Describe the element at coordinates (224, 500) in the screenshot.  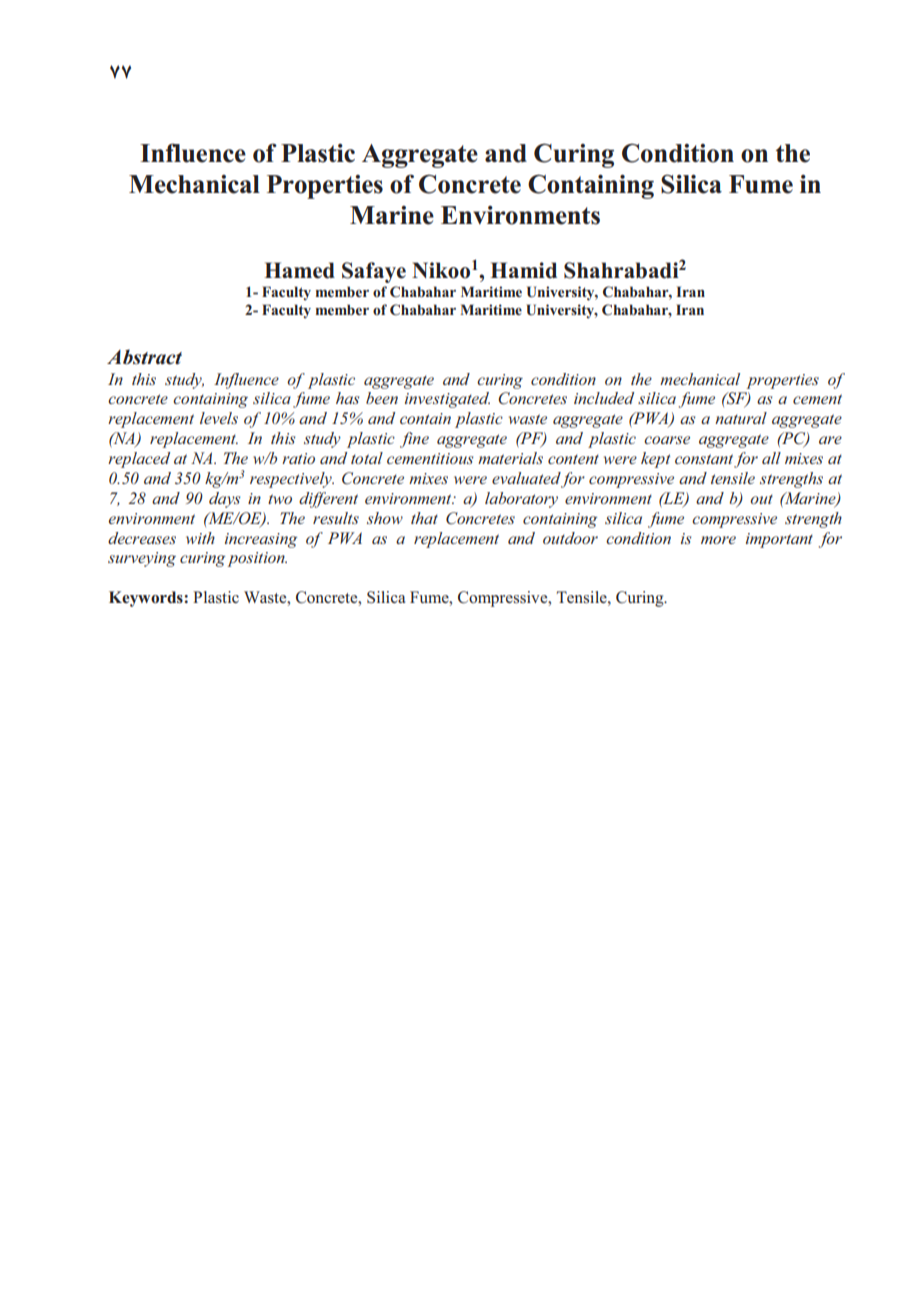
I see `days` at that location.
